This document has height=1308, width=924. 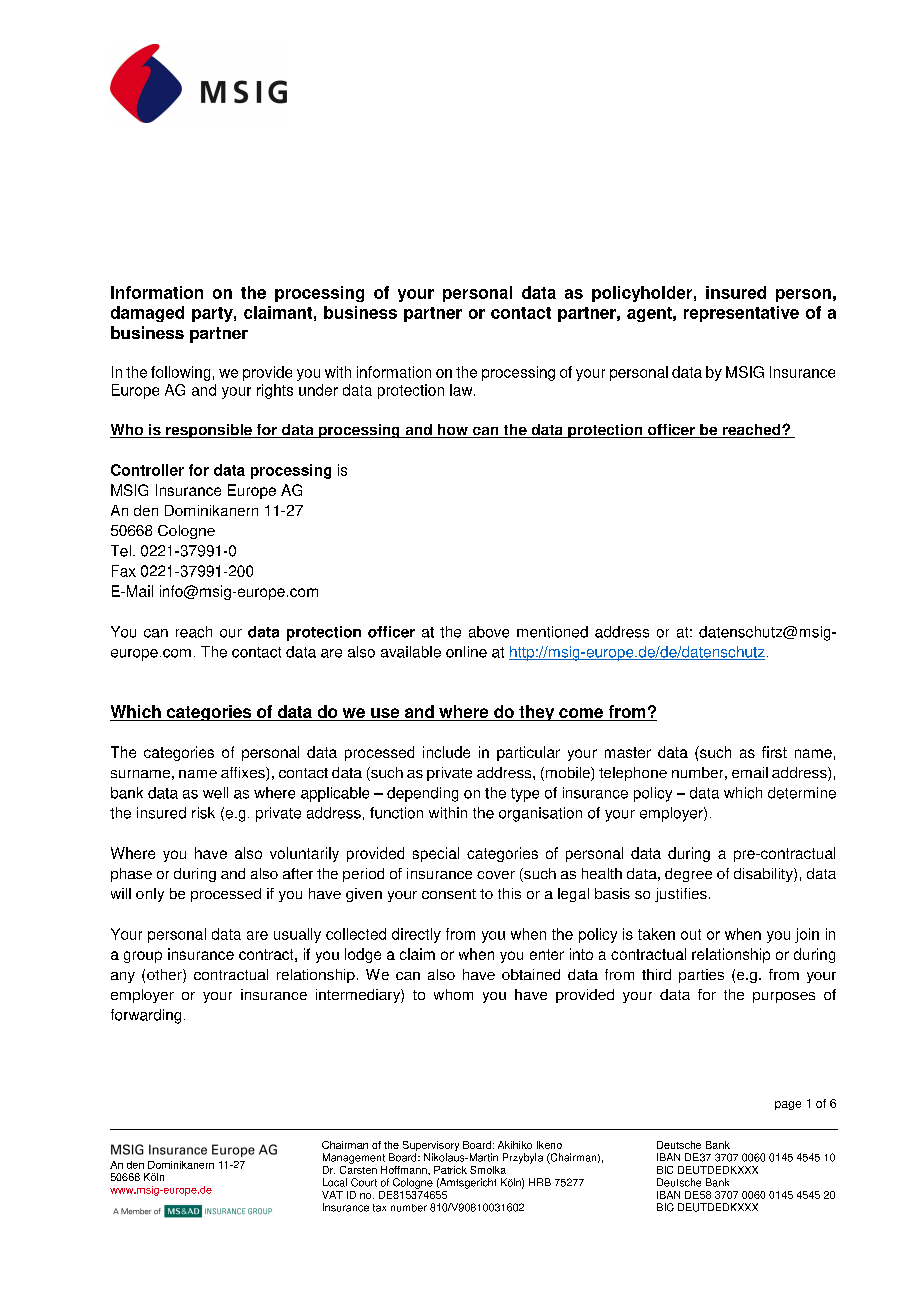 I want to click on law, so click(x=462, y=390).
